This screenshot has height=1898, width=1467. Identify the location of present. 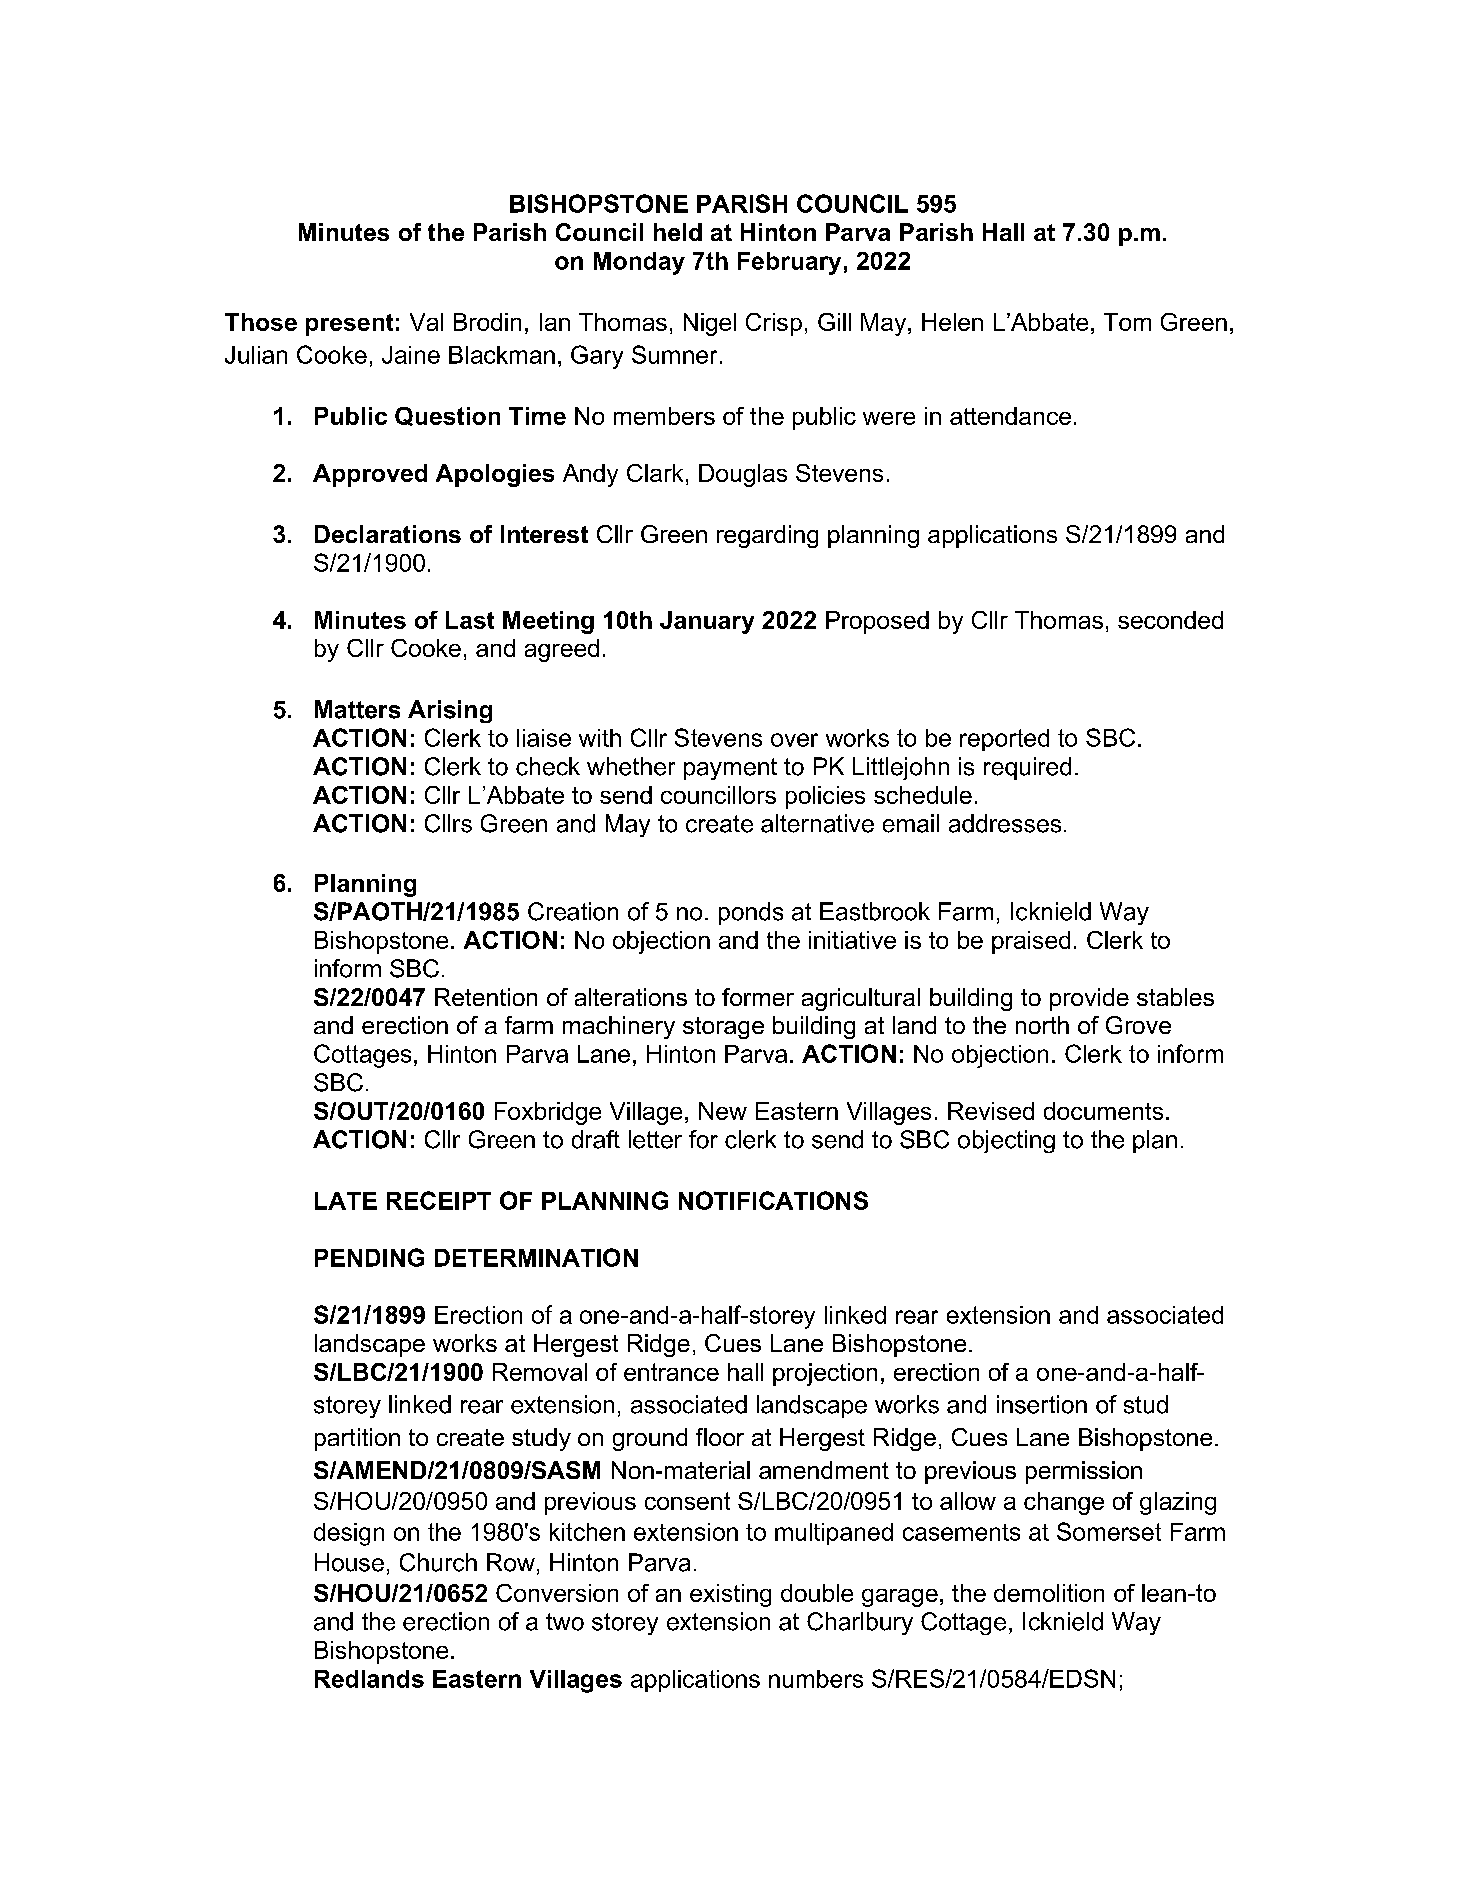
(349, 325).
